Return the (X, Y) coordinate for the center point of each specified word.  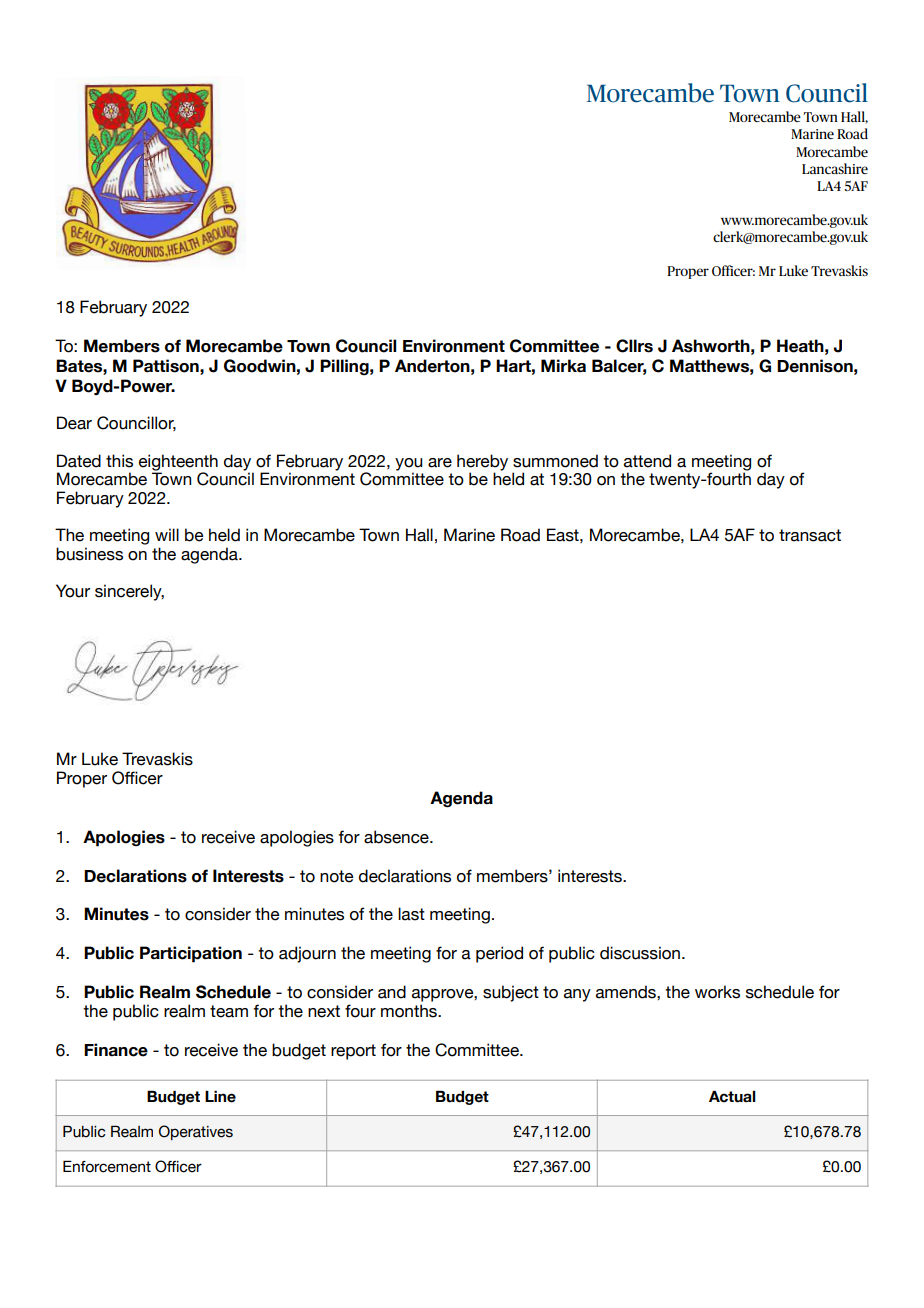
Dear (74, 423)
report (353, 1052)
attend (647, 461)
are (440, 463)
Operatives (196, 1132)
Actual (732, 1096)
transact (810, 535)
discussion (640, 953)
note (337, 876)
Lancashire (835, 168)
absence (397, 837)
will (167, 534)
